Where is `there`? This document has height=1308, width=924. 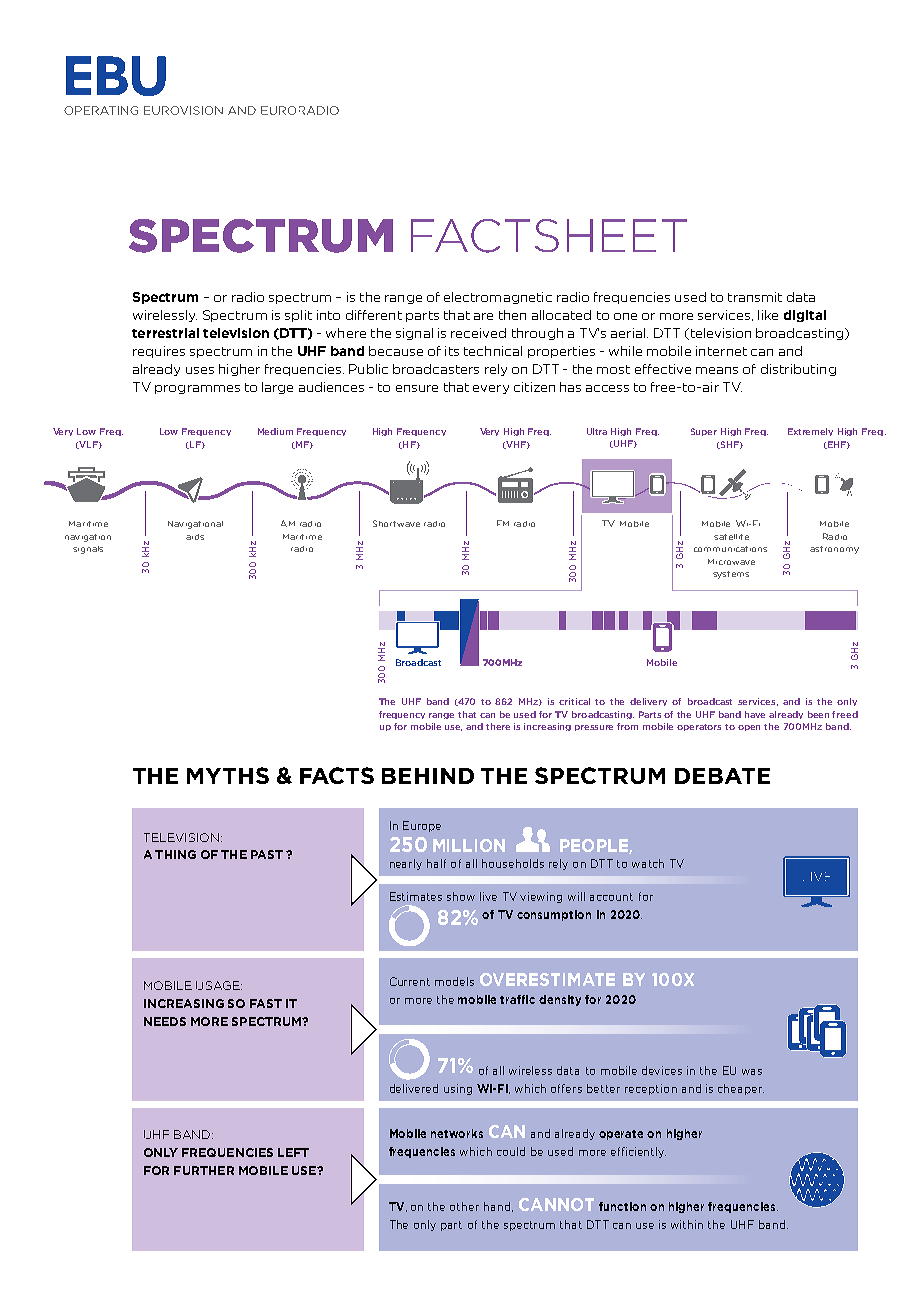
there is located at coordinates (498, 726).
